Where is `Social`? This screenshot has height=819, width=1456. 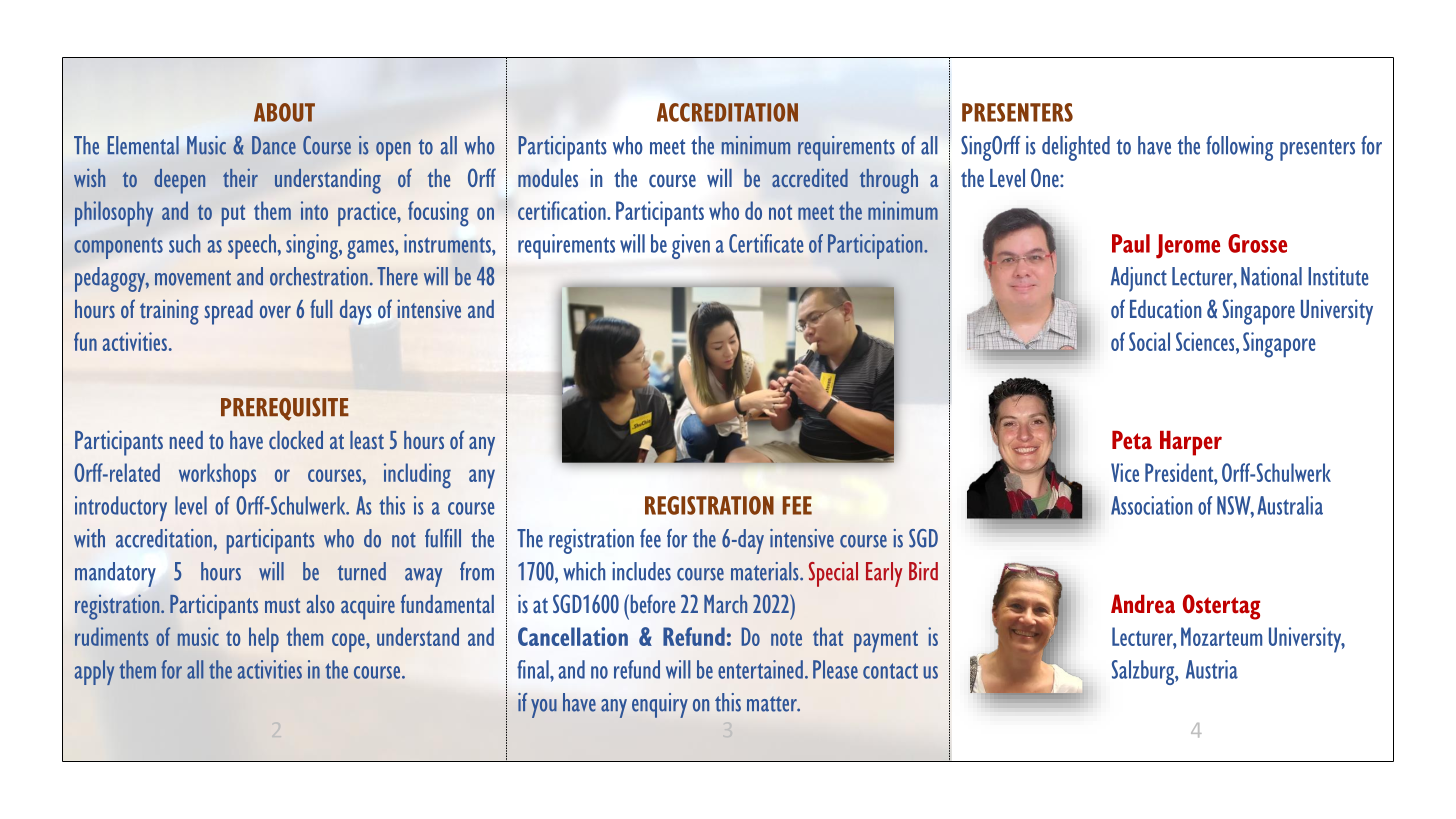
Social is located at coordinates (1149, 341).
